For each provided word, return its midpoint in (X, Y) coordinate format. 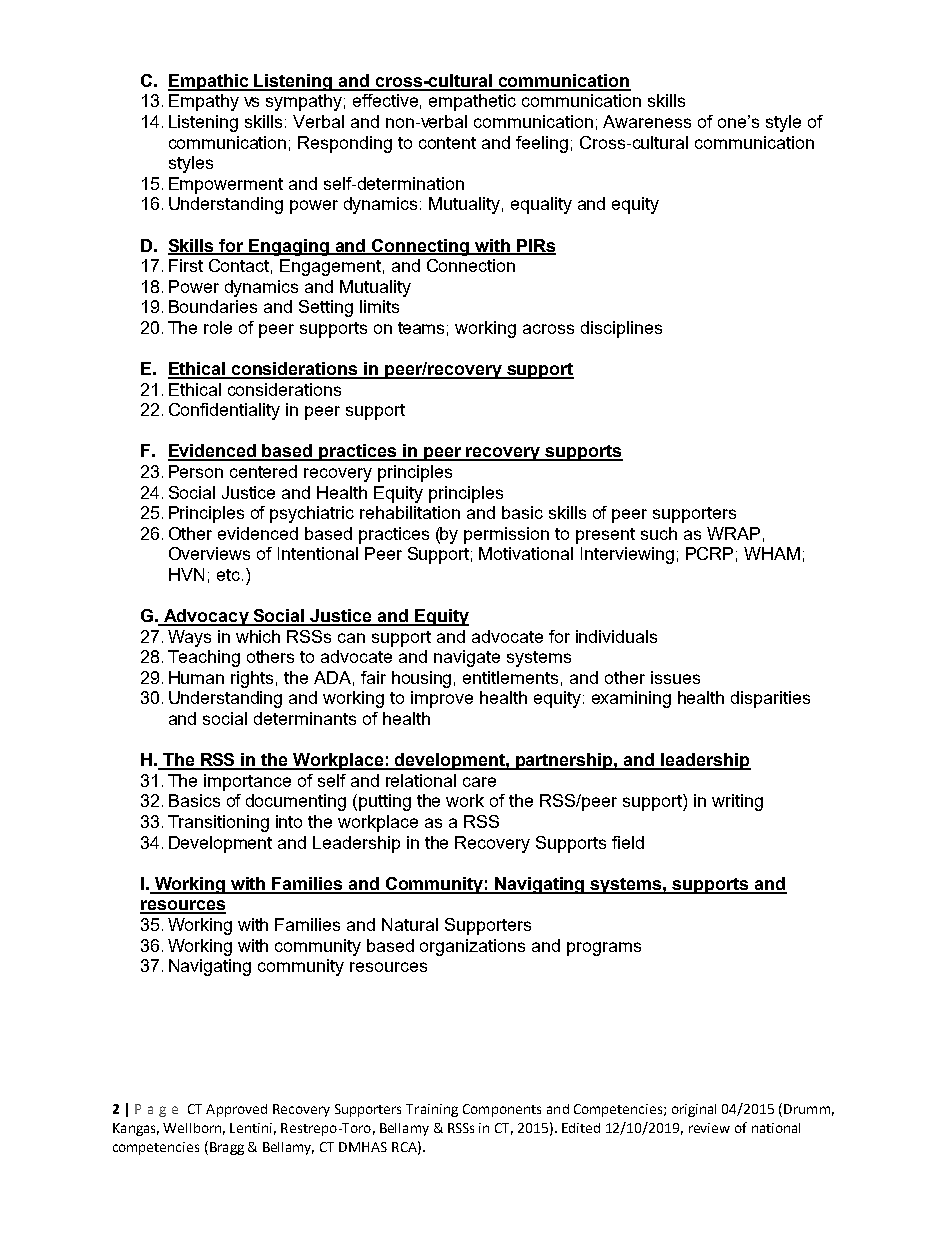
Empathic (209, 82)
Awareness (647, 121)
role (218, 327)
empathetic (472, 102)
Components (502, 1110)
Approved (236, 1110)
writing (737, 802)
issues (675, 677)
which (258, 636)
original (694, 1110)
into (289, 821)
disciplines (621, 329)
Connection (471, 265)
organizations (472, 947)
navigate (467, 658)
